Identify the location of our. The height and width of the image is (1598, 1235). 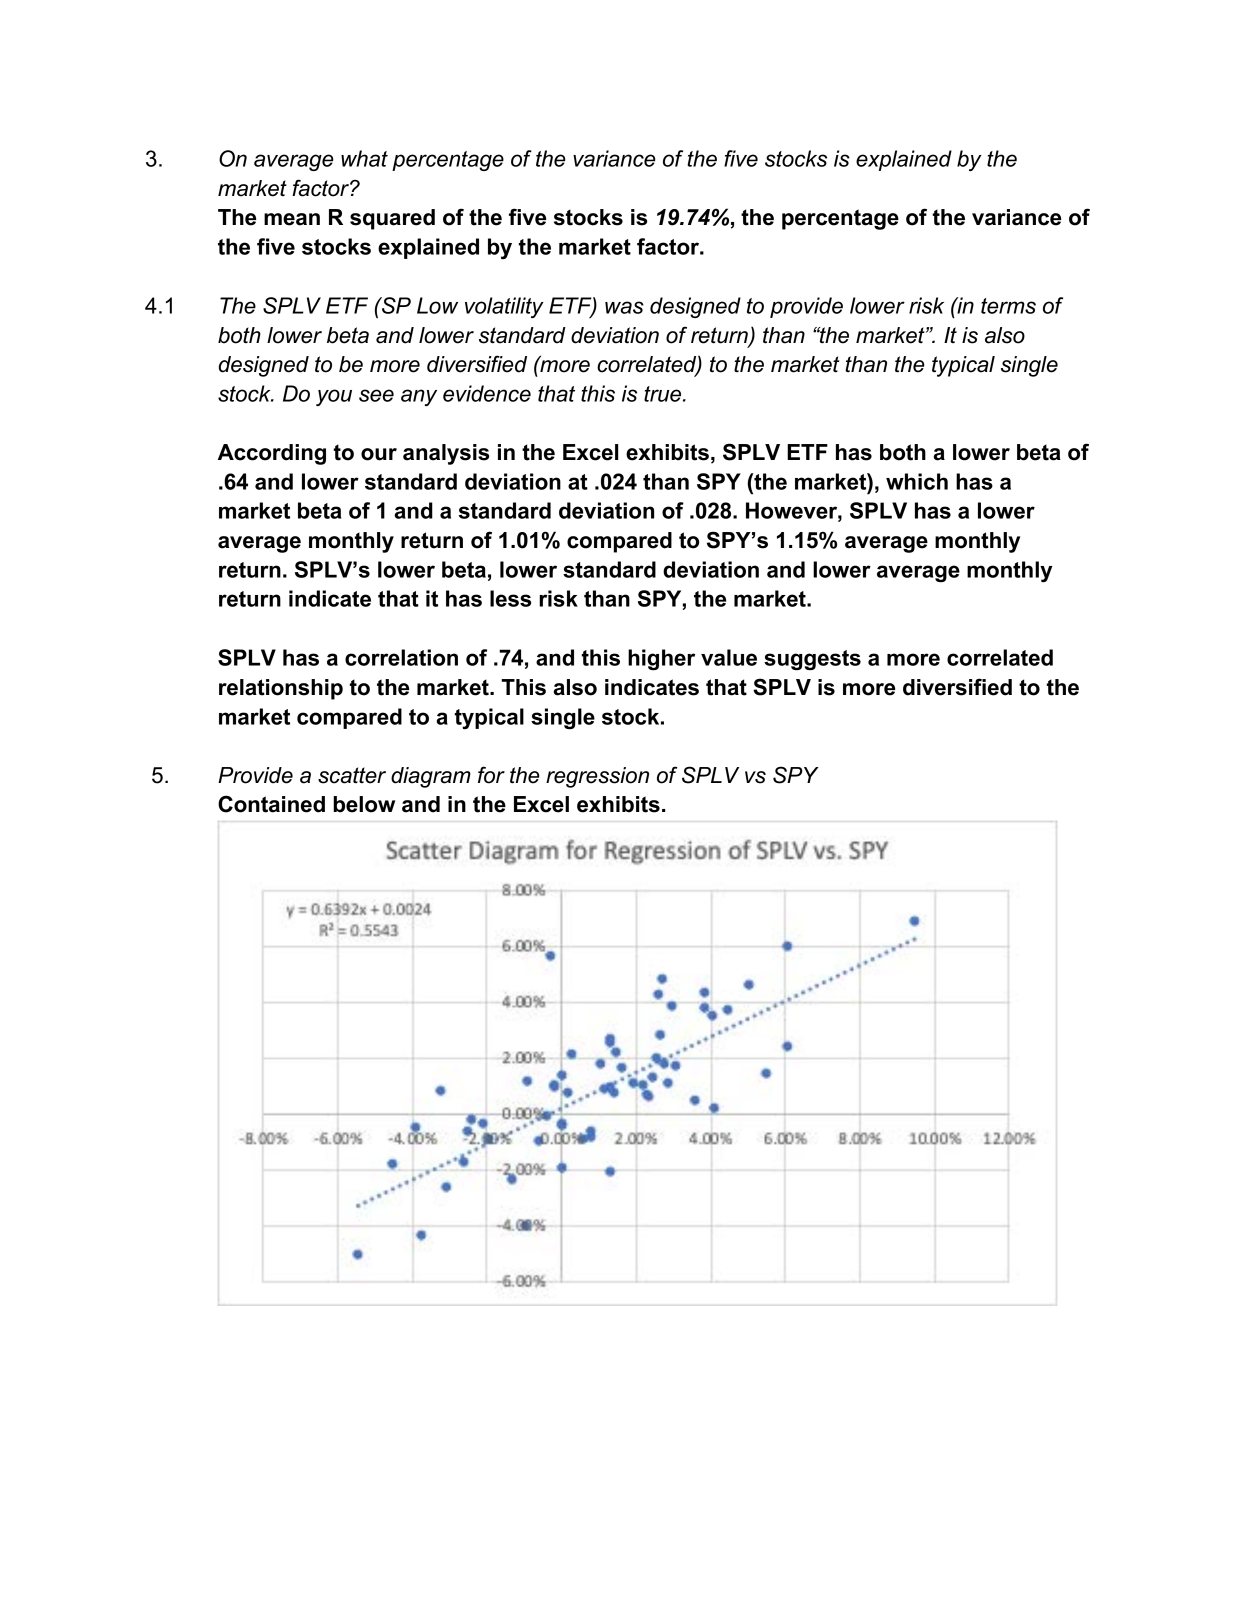
(379, 454).
